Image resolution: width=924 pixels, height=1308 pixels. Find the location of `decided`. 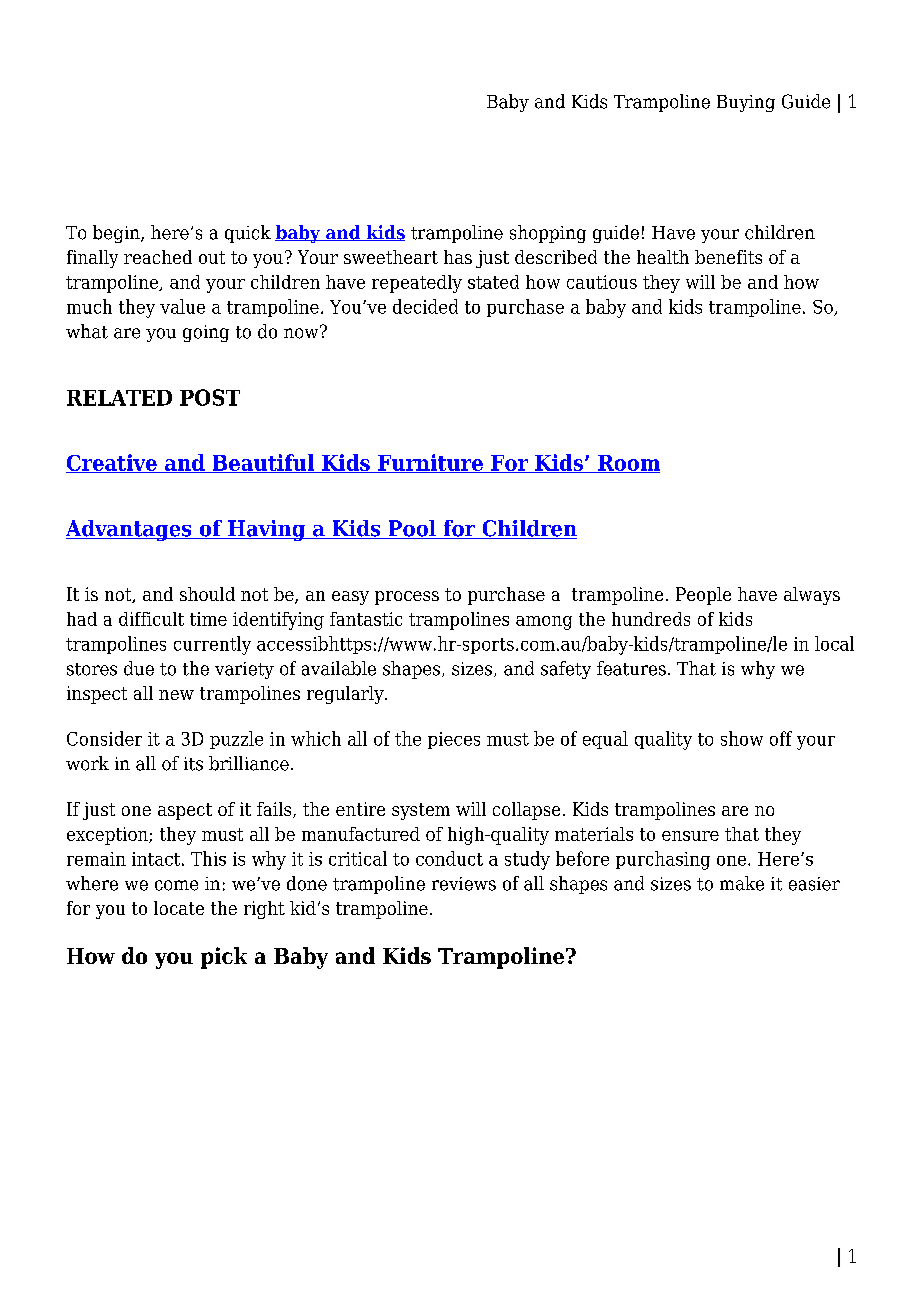

decided is located at coordinates (425, 306).
